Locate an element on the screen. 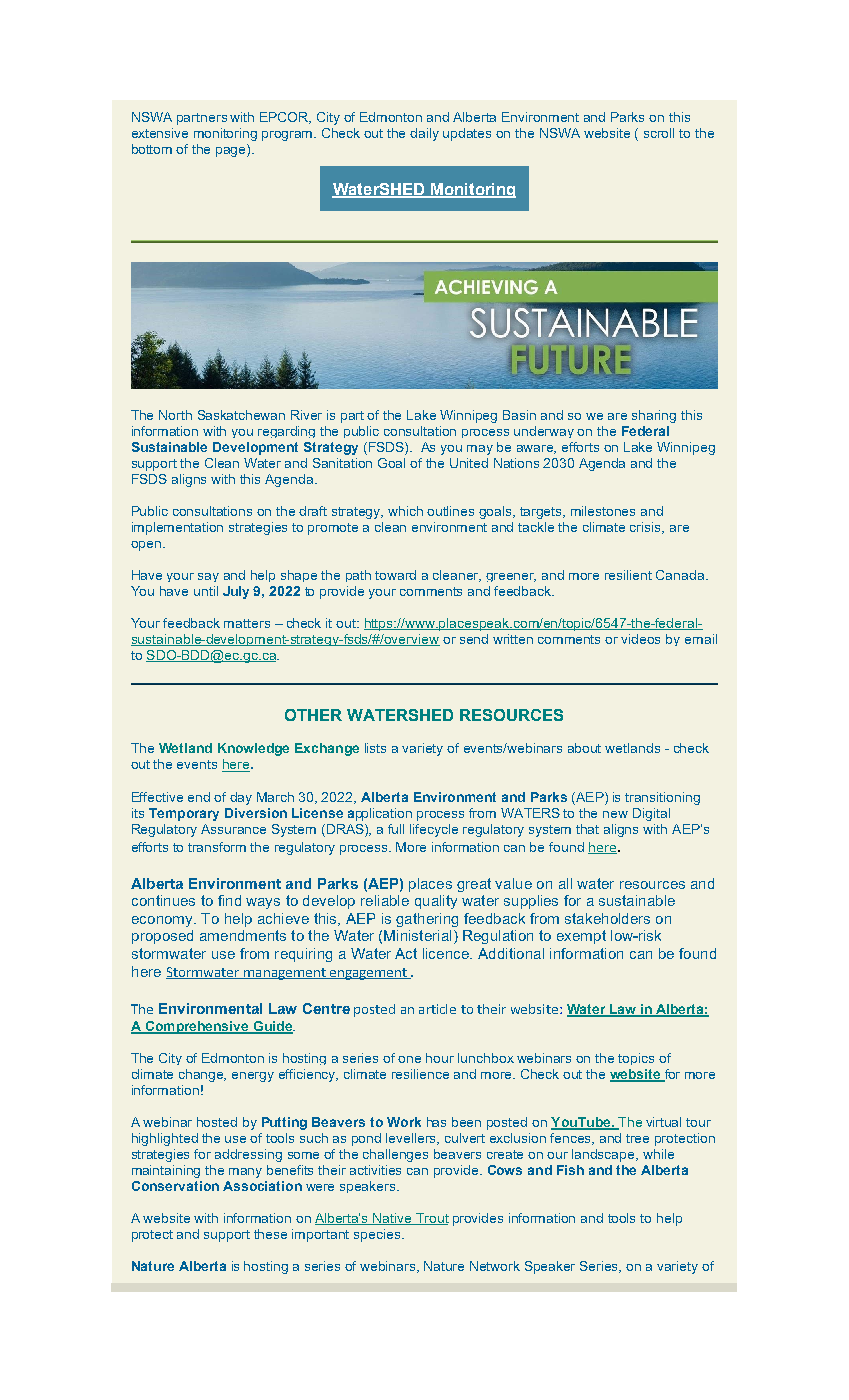 The height and width of the screenshot is (1400, 849). Conservation is located at coordinates (175, 1186).
